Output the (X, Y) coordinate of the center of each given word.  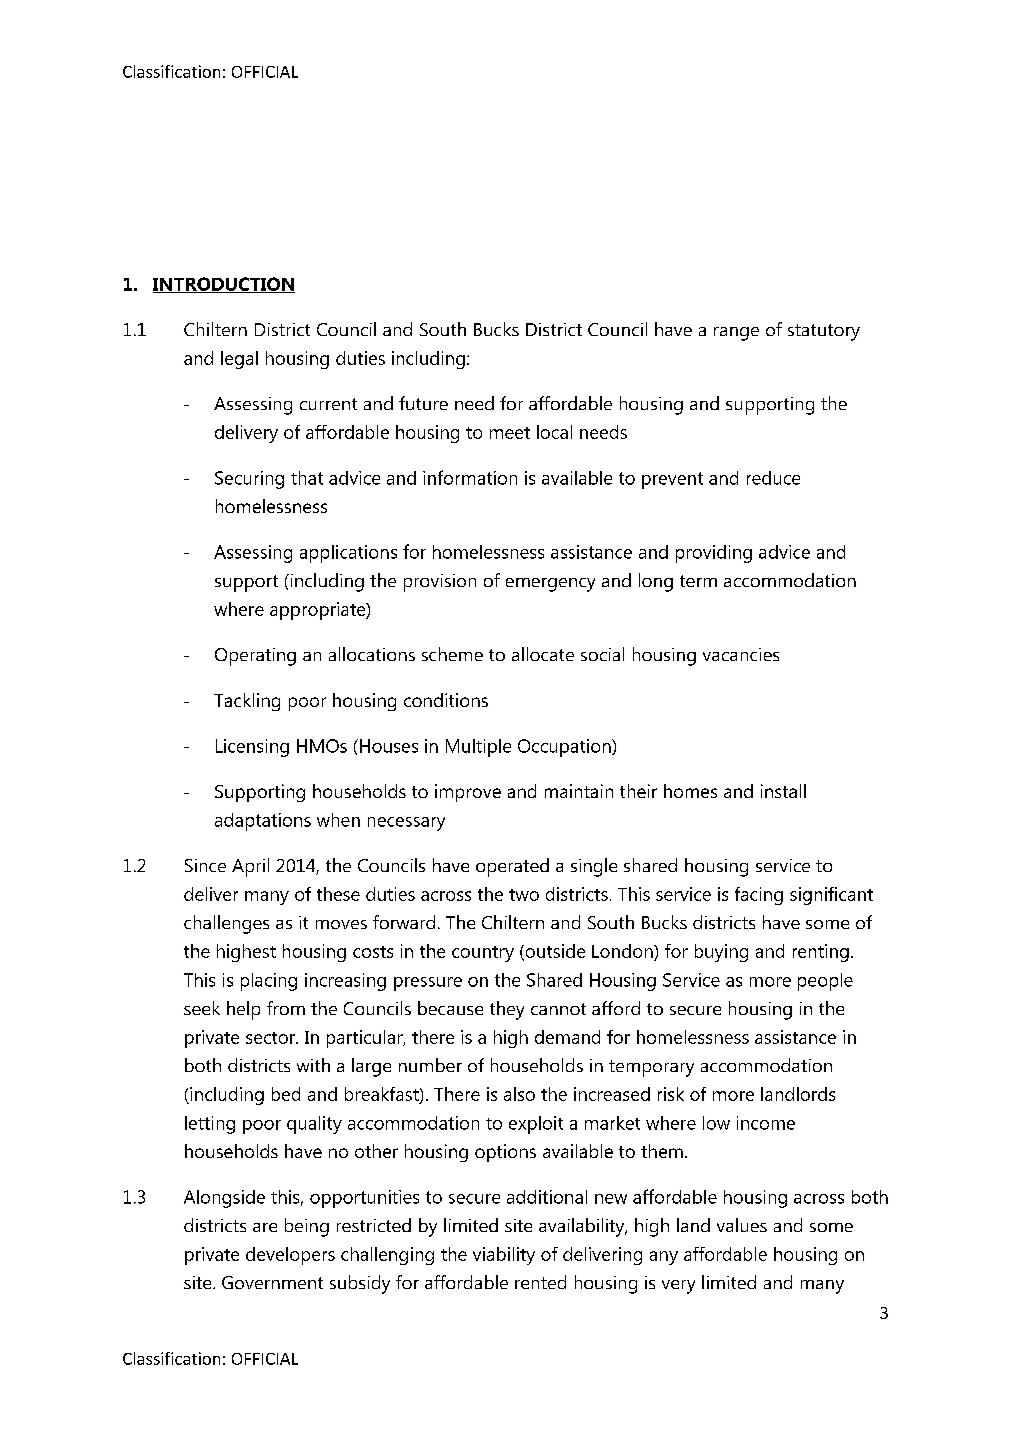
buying (721, 953)
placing (269, 982)
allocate (543, 654)
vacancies (741, 654)
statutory (824, 332)
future (423, 403)
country (483, 954)
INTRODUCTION (224, 285)
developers (290, 1256)
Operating (255, 657)
